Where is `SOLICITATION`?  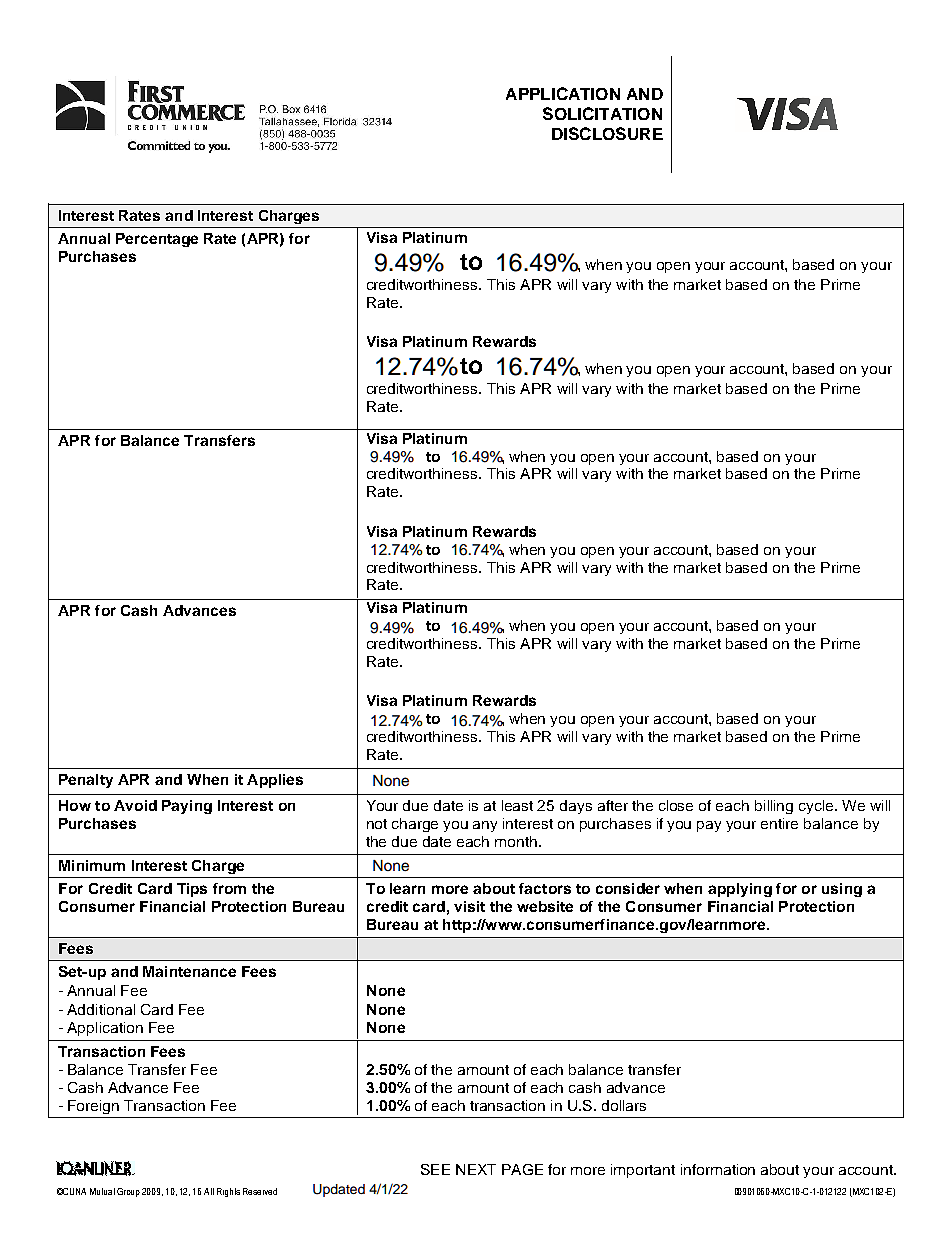 SOLICITATION is located at coordinates (602, 113).
